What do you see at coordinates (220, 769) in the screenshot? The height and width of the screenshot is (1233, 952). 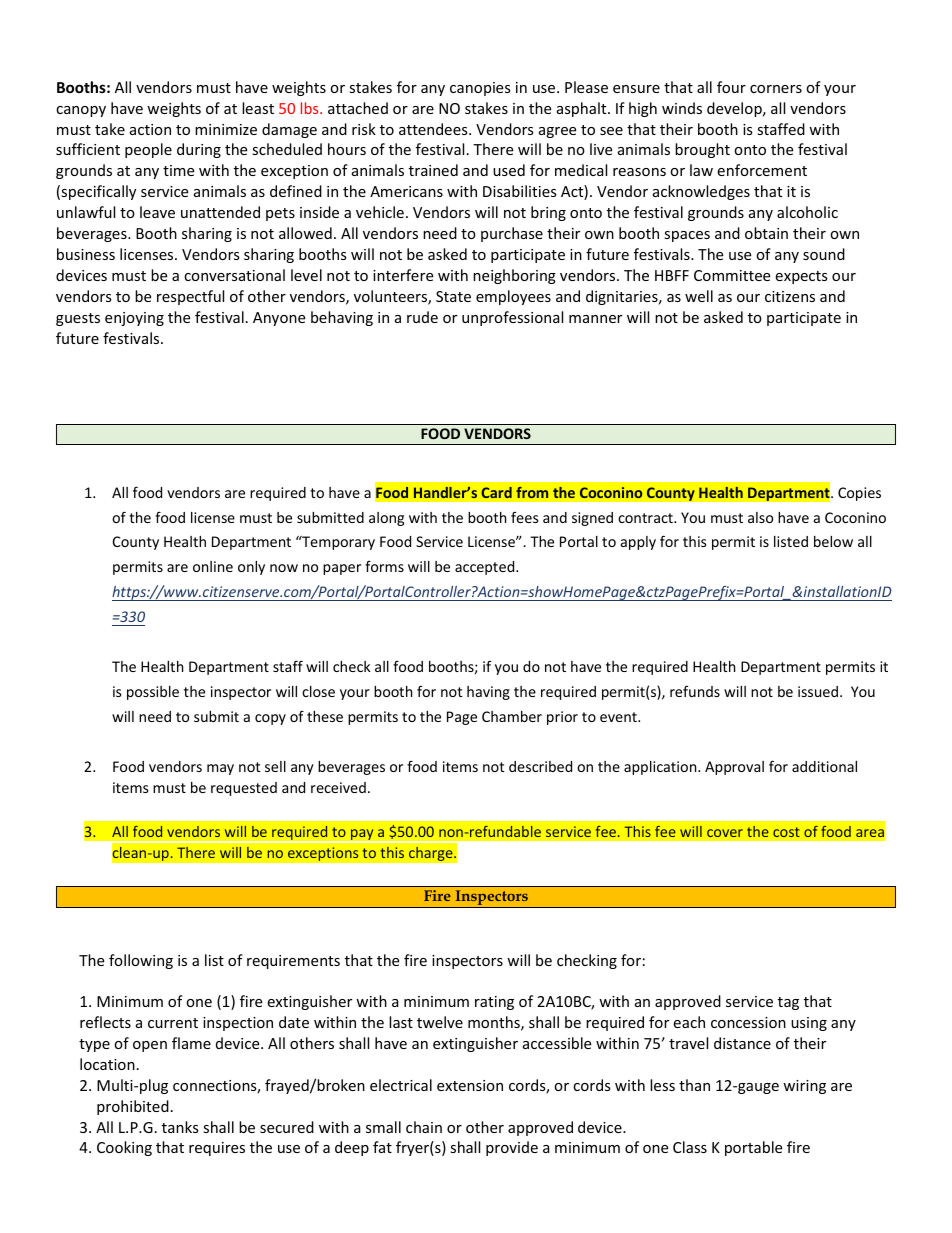 I see `may` at bounding box center [220, 769].
